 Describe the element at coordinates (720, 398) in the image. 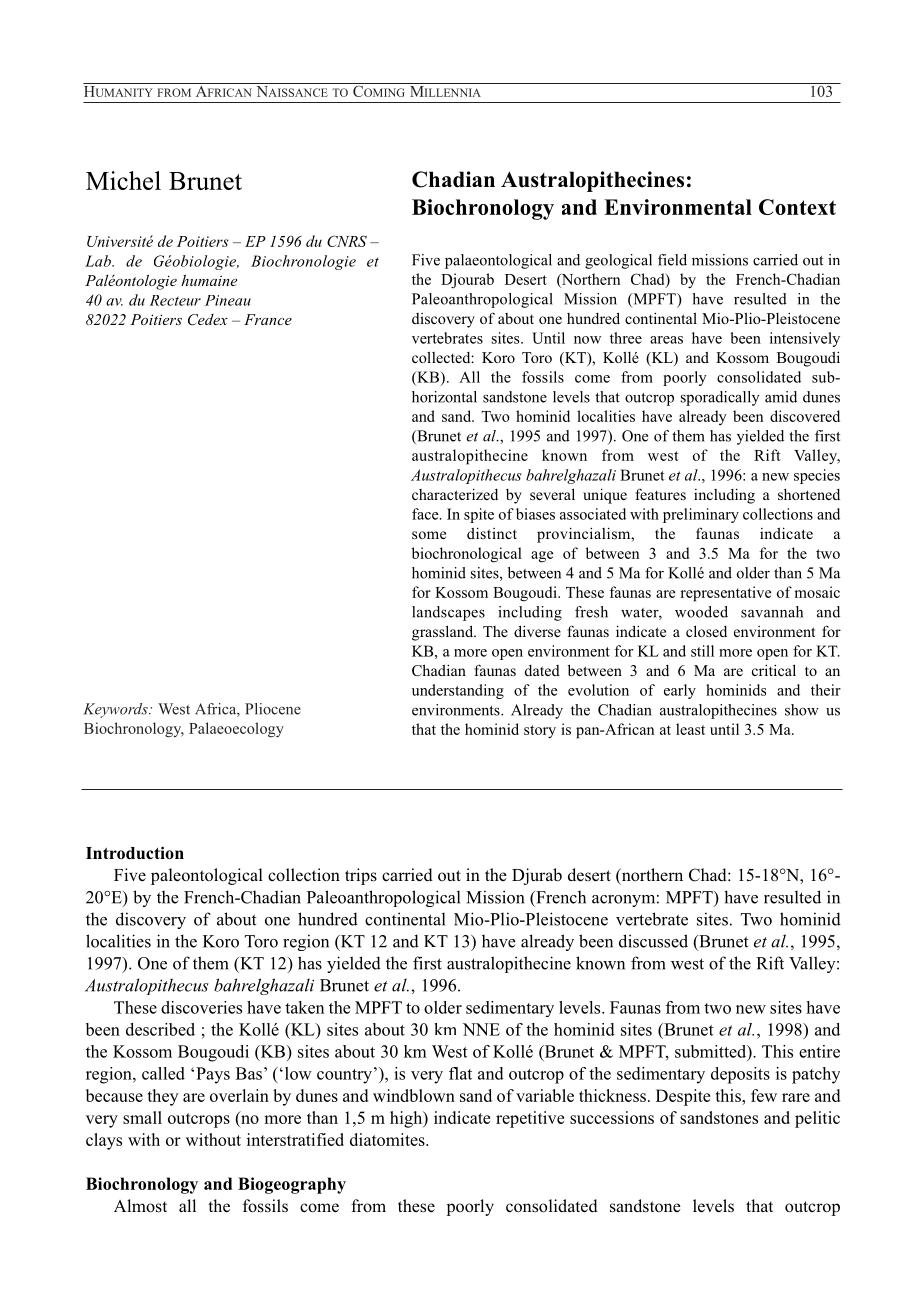

I see `sporadically` at that location.
